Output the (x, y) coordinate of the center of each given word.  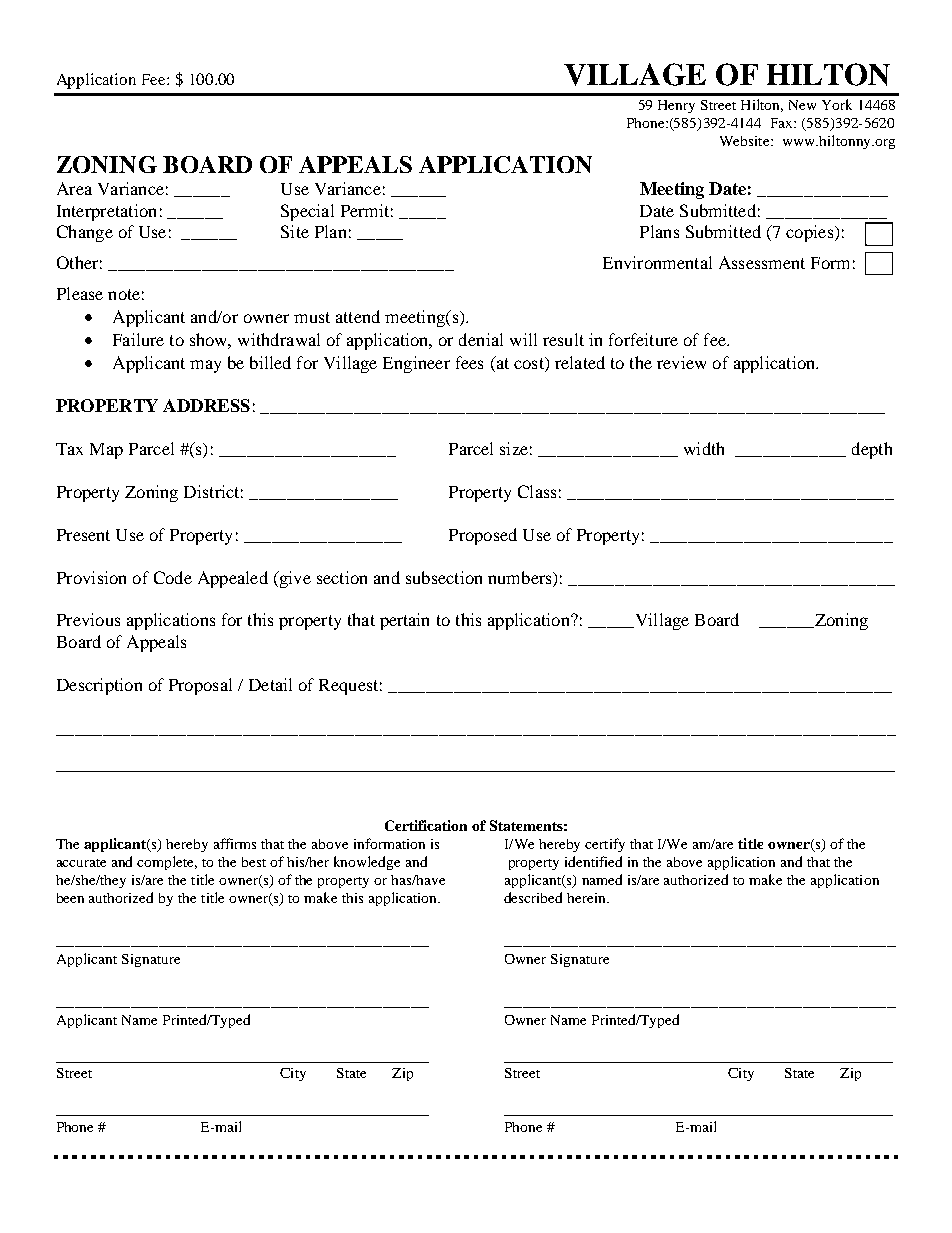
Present (83, 535)
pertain (404, 621)
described (533, 897)
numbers (521, 577)
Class (537, 491)
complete (167, 863)
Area (74, 188)
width (704, 448)
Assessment (762, 262)
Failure (138, 339)
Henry (676, 106)
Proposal (200, 686)
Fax (783, 123)
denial (481, 339)
